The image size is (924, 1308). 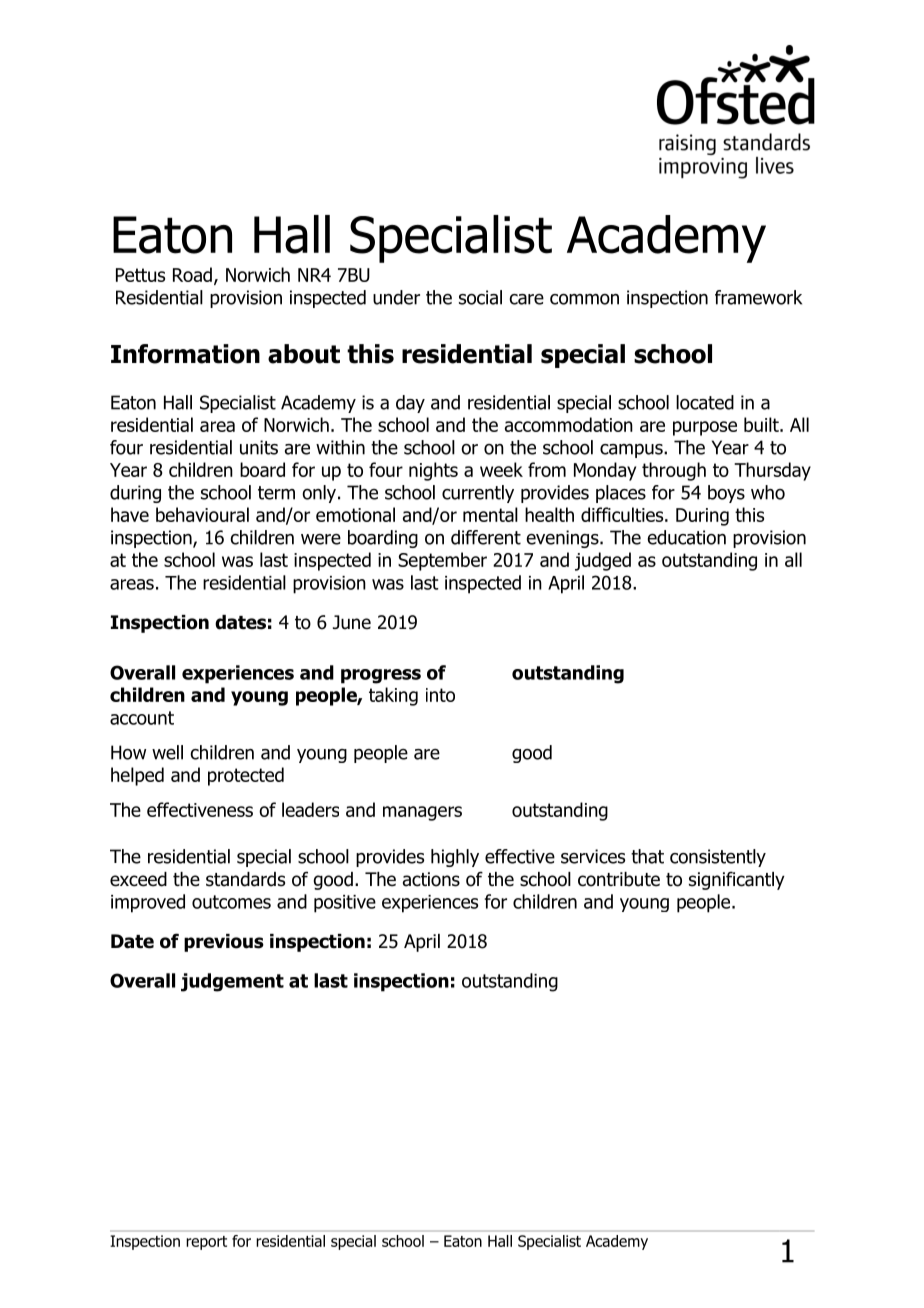 I want to click on managers, so click(x=422, y=813).
